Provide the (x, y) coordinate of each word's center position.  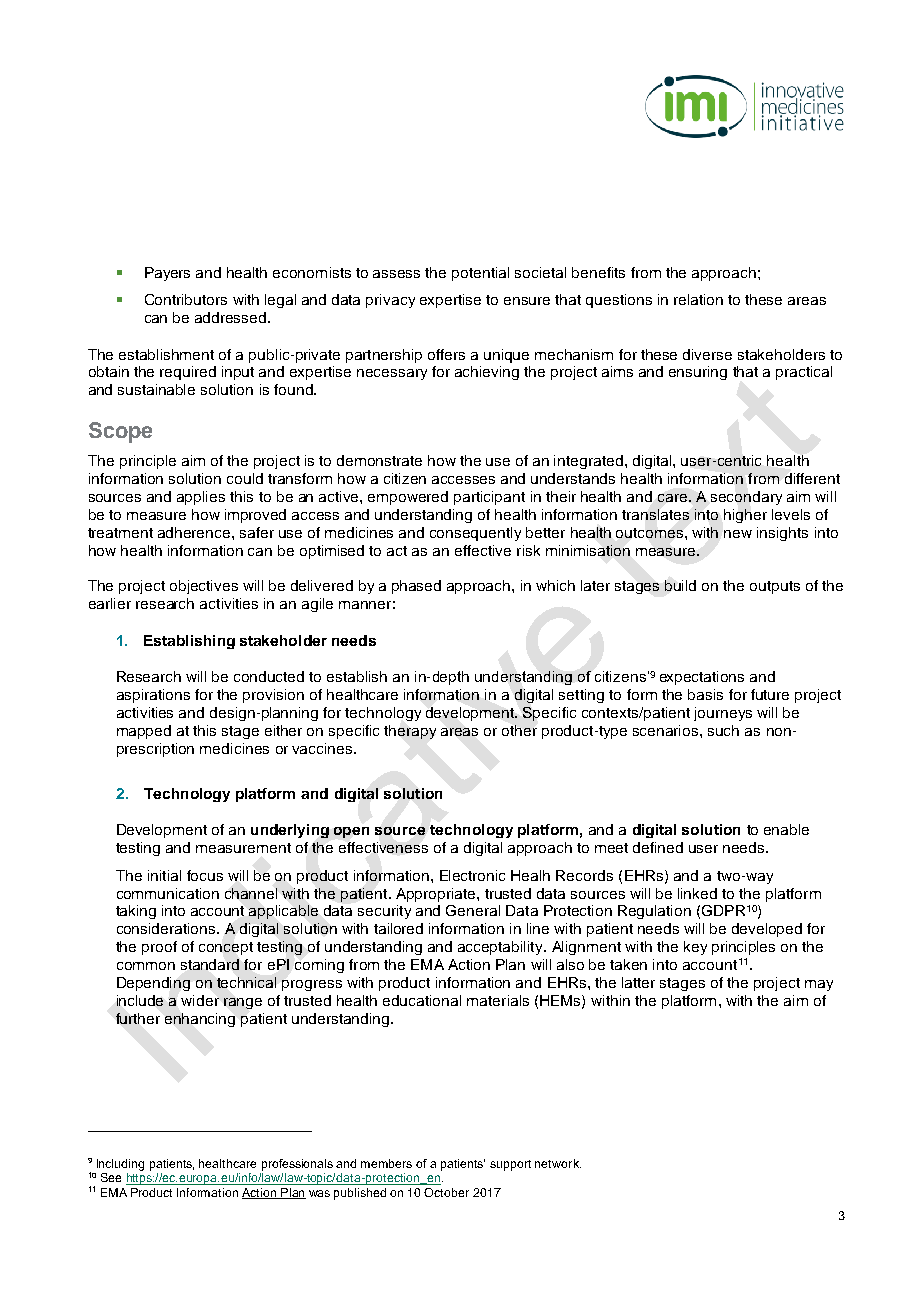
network (558, 1163)
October (446, 1192)
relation (698, 299)
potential (480, 274)
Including (120, 1165)
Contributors (186, 299)
